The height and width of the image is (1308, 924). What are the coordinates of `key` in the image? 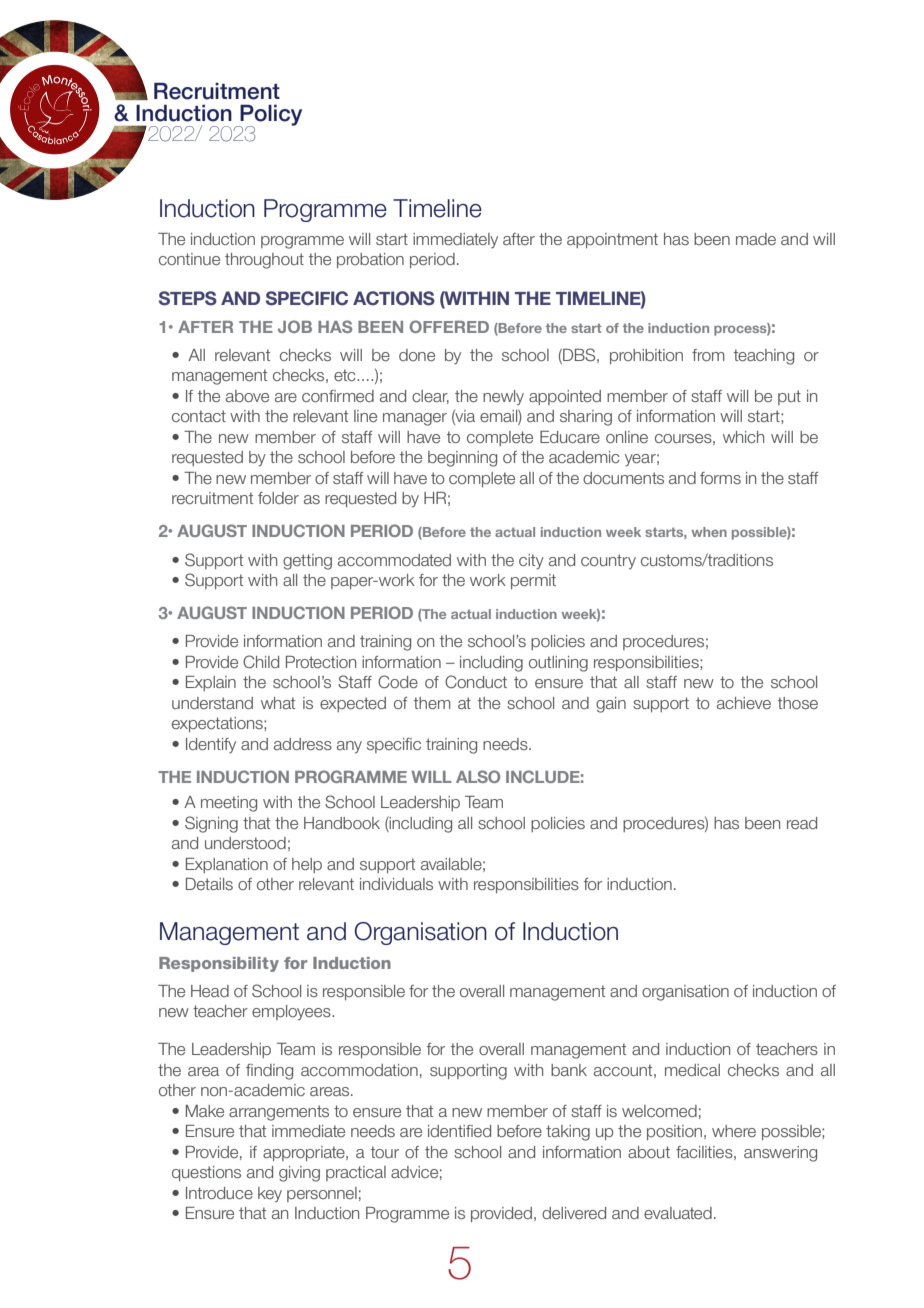 It's located at (270, 1194).
